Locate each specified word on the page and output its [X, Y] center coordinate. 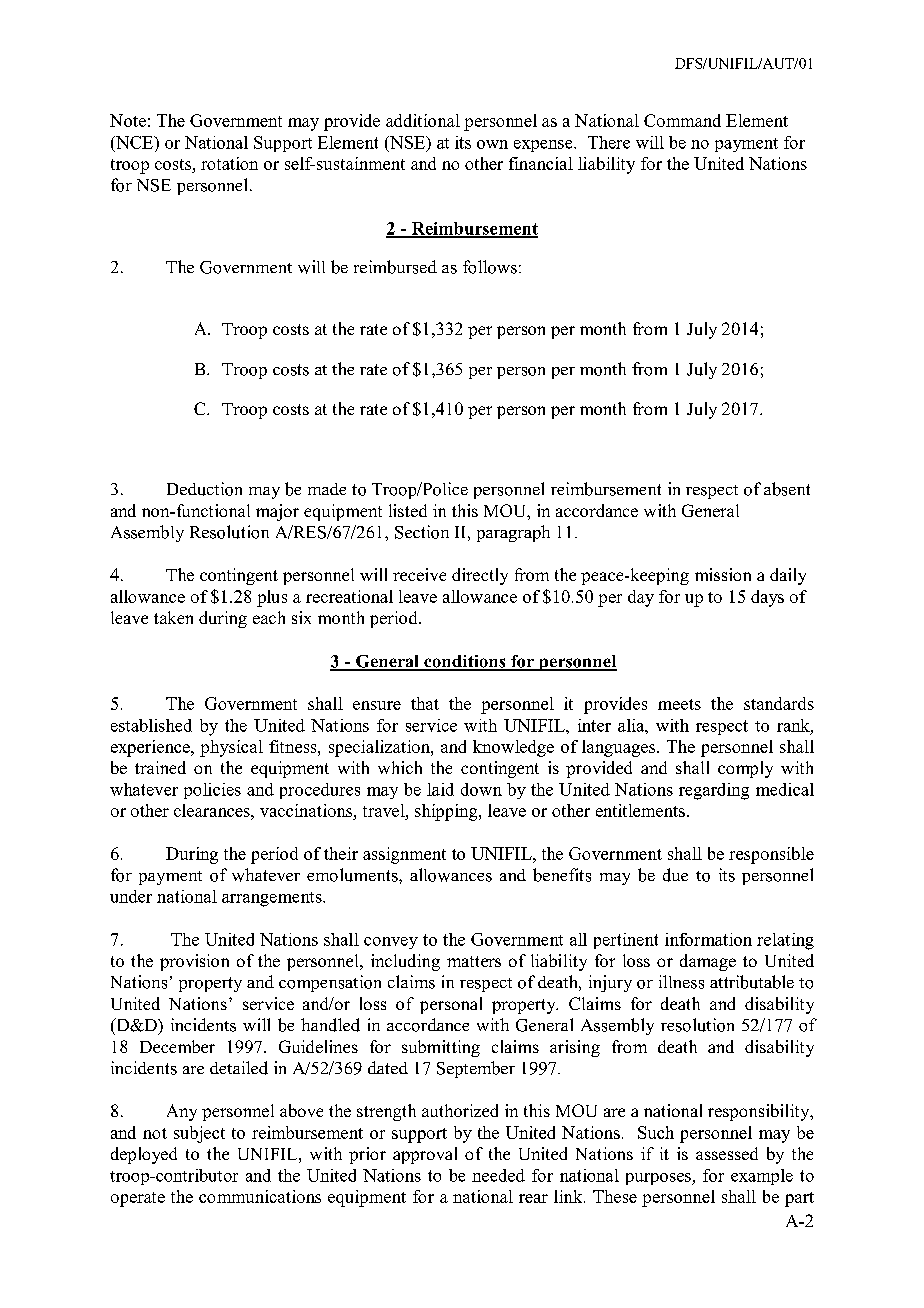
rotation [229, 163]
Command [682, 120]
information [708, 939]
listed [408, 510]
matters [474, 961]
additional [423, 120]
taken [173, 617]
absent [787, 489]
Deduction [204, 489]
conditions [465, 662]
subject [199, 1134]
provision [194, 962]
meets [679, 704]
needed [498, 1175]
